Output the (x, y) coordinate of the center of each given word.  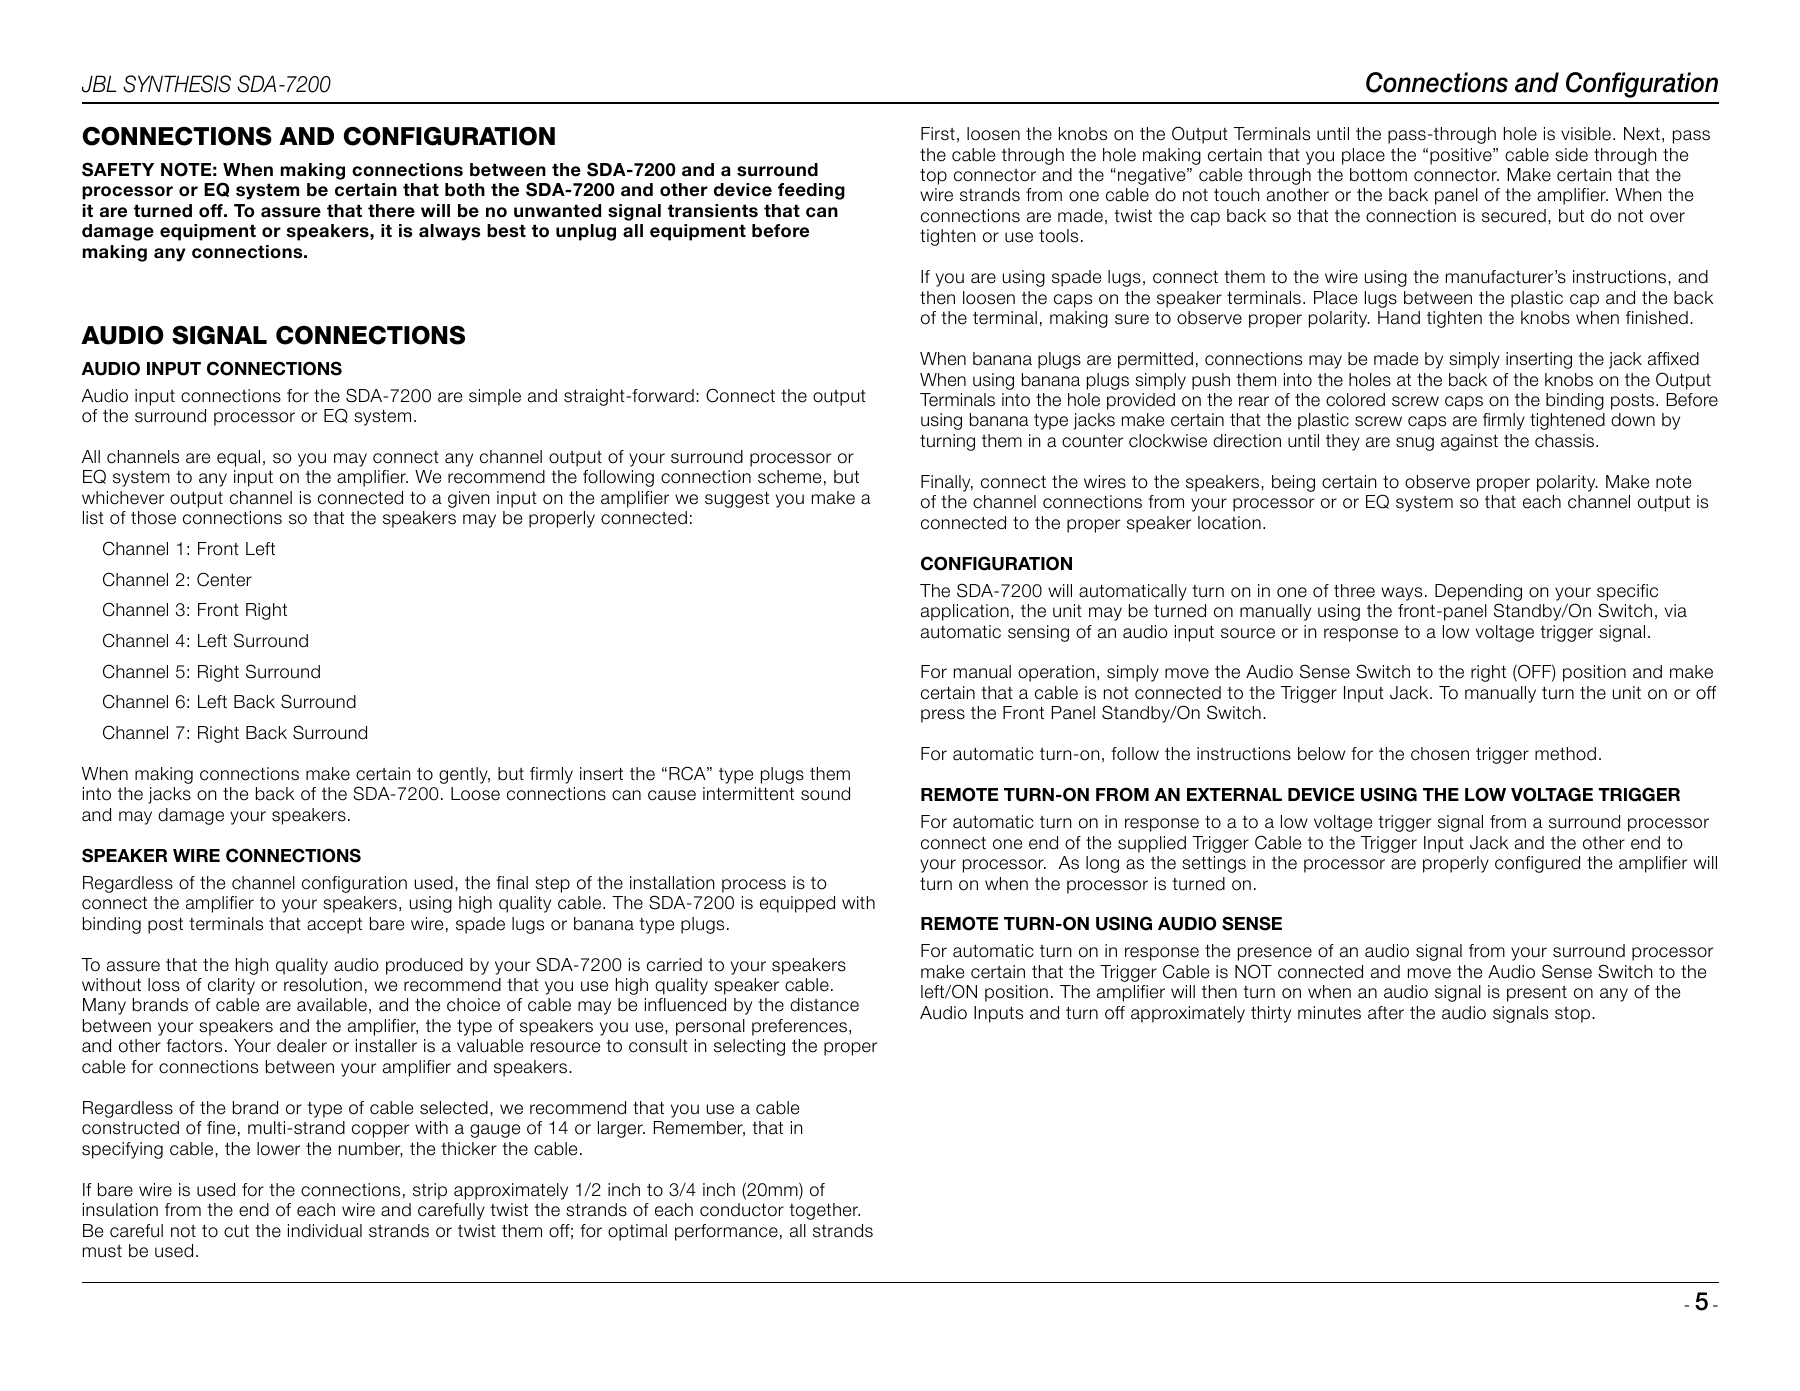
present (1537, 994)
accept (334, 925)
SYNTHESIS (177, 84)
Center (224, 579)
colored (1355, 400)
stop (1574, 1015)
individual (325, 1231)
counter (1092, 441)
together (824, 1211)
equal (238, 458)
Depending (1478, 592)
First (938, 134)
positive (1462, 156)
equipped (797, 904)
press (943, 716)
